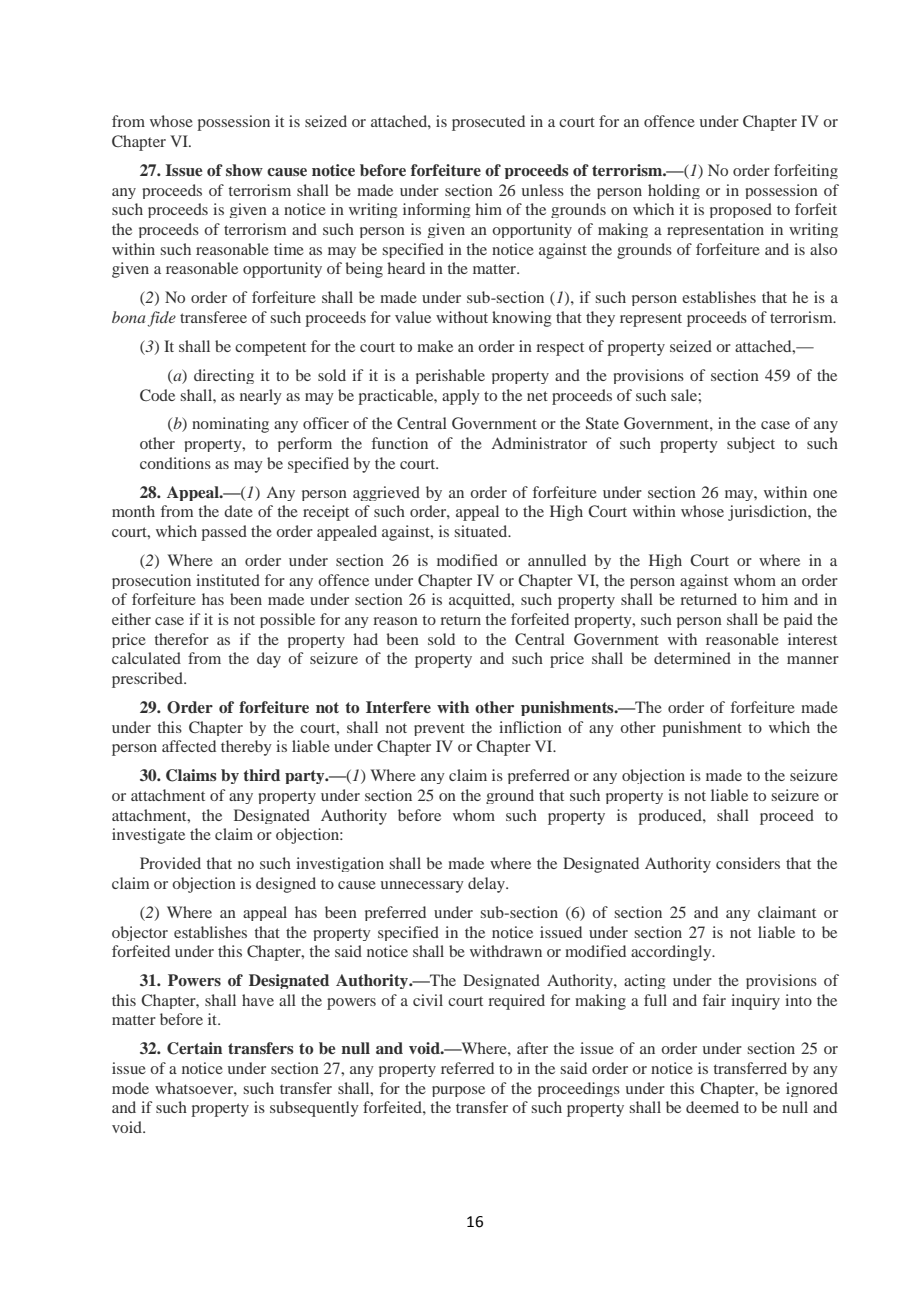 The width and height of the image is (924, 1308). Describe the element at coordinates (741, 210) in the image. I see `proposed` at that location.
